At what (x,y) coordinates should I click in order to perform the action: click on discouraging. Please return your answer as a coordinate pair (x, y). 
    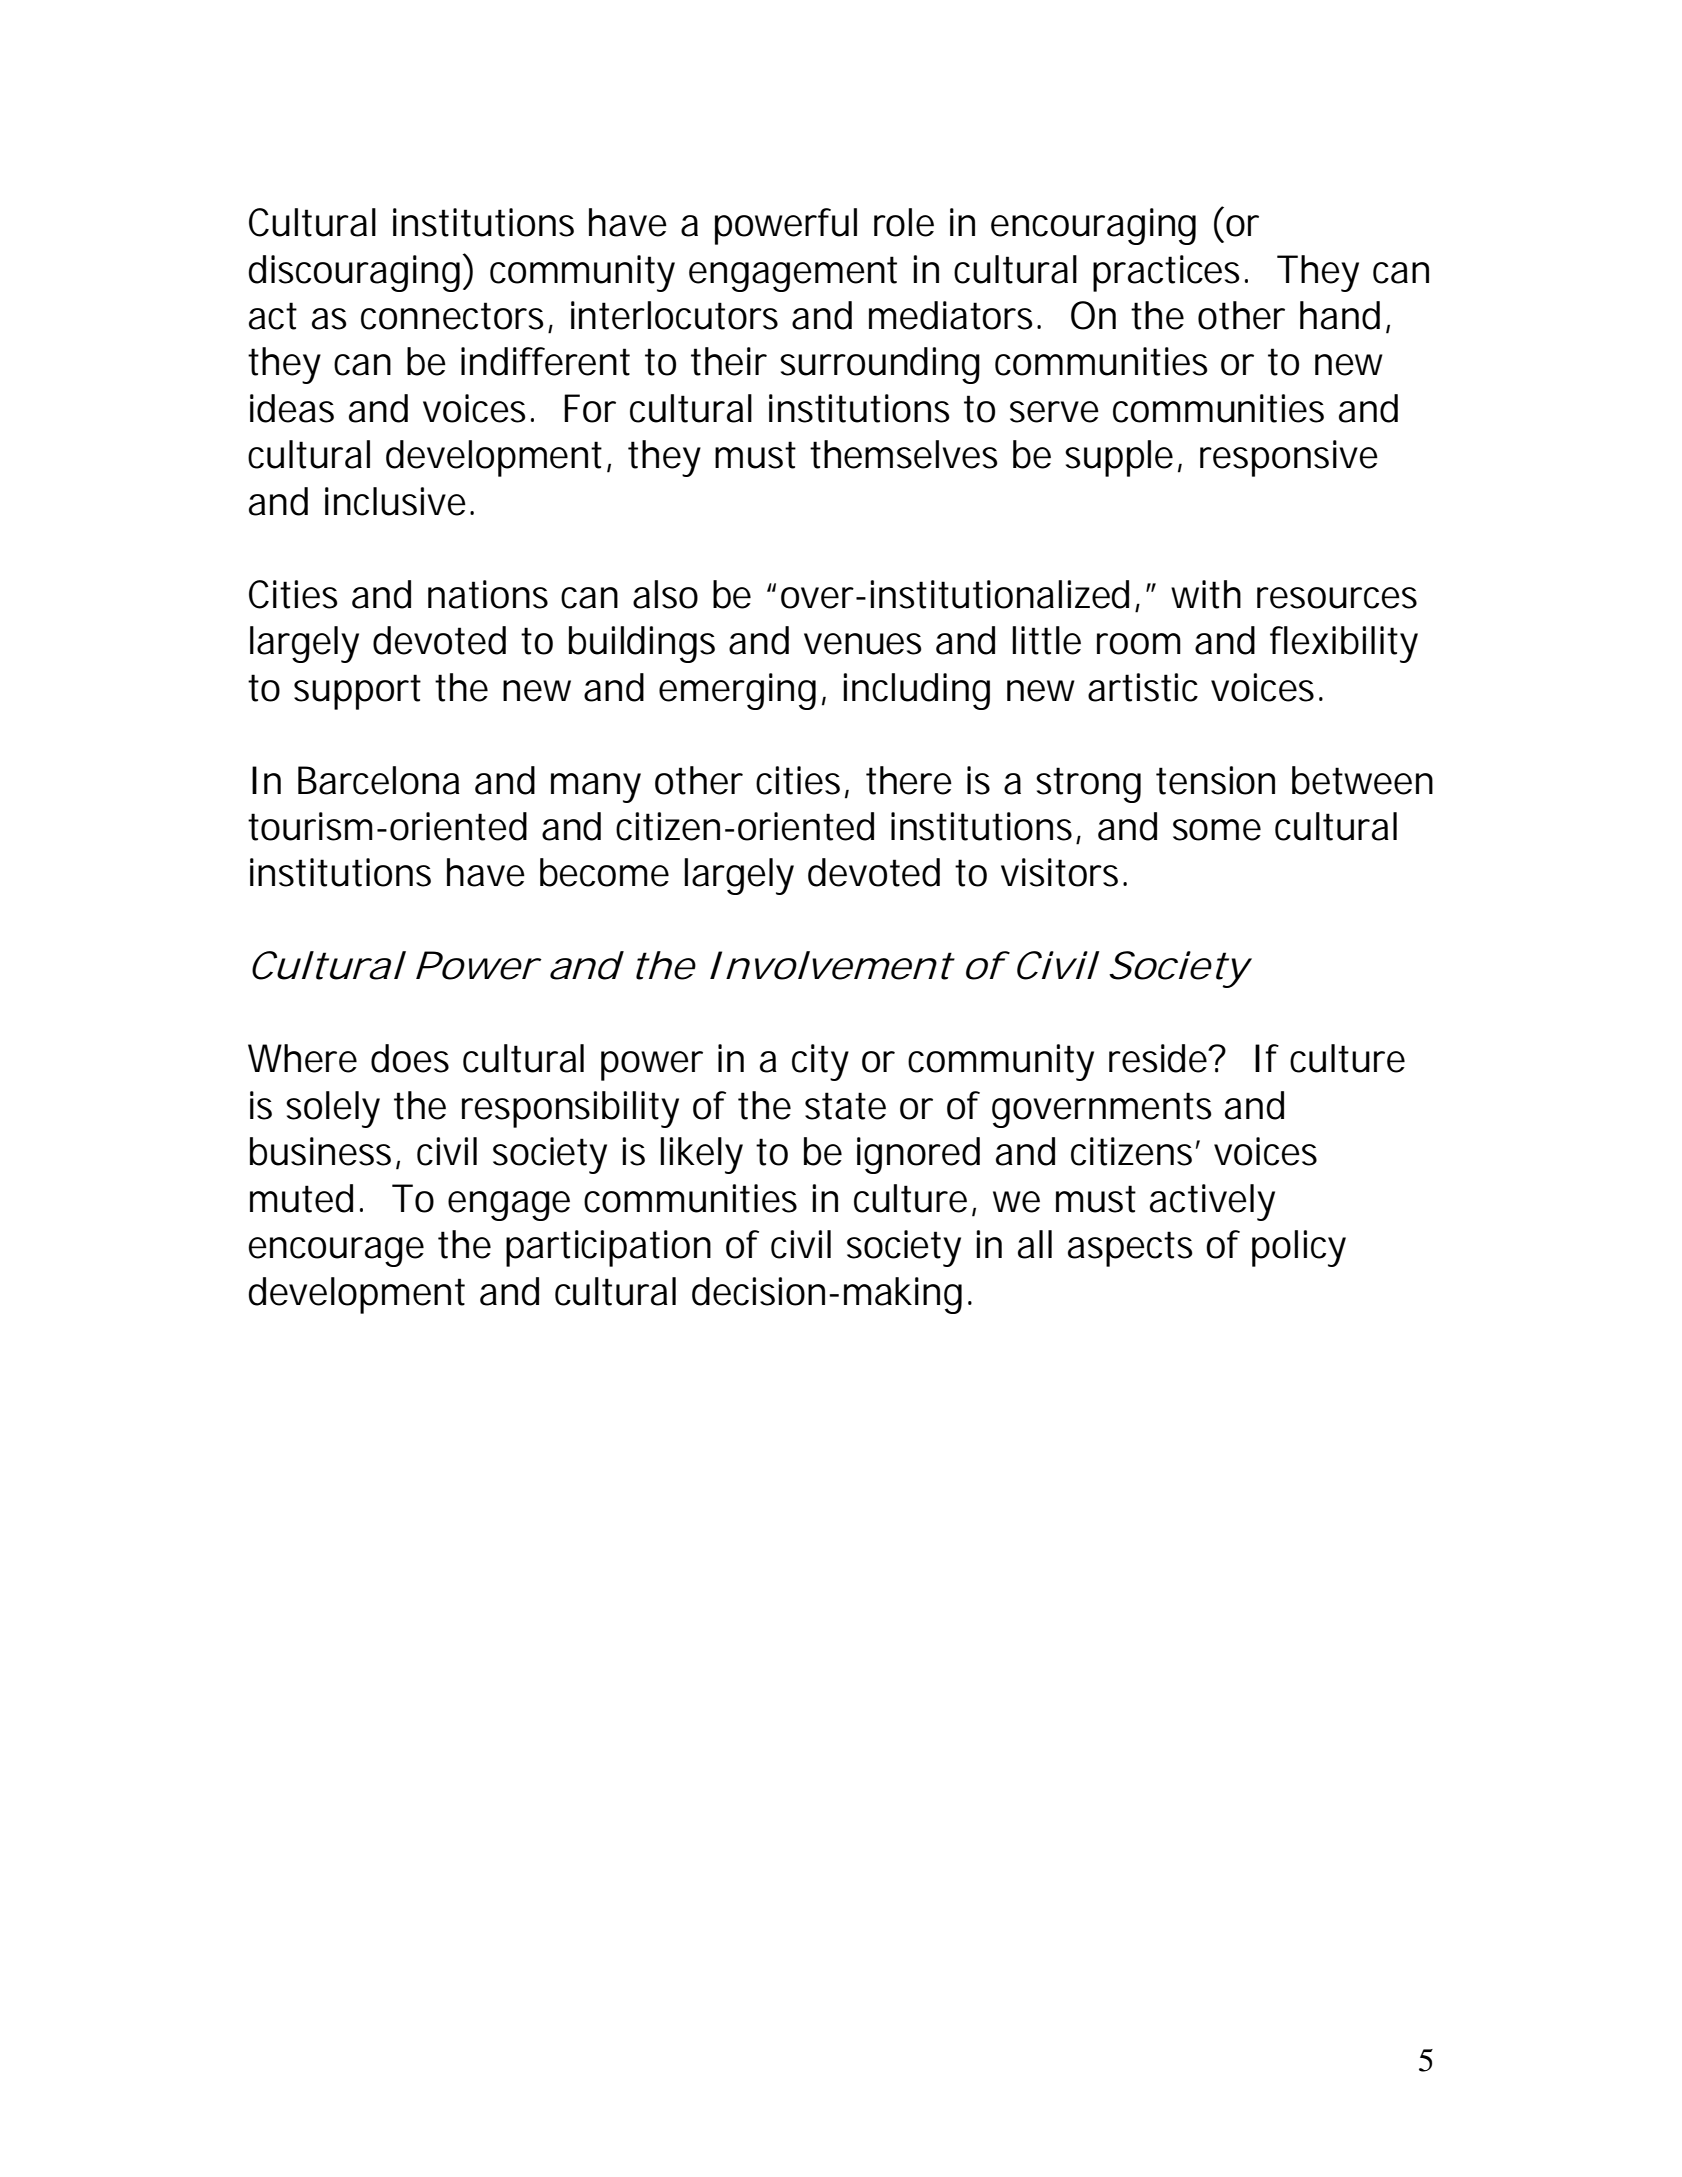
    Looking at the image, I should click on (355, 273).
